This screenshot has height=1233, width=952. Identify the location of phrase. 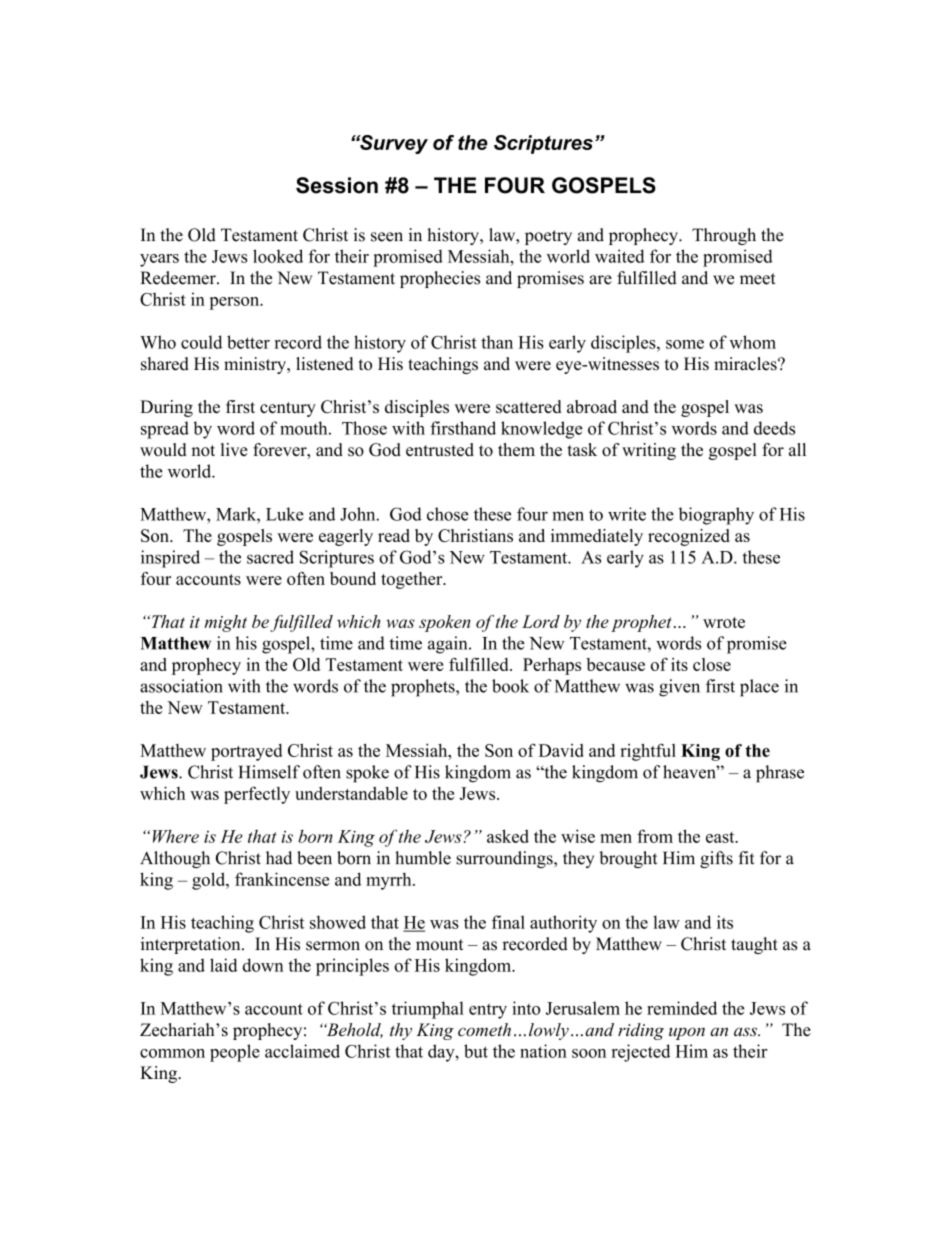
(780, 773).
